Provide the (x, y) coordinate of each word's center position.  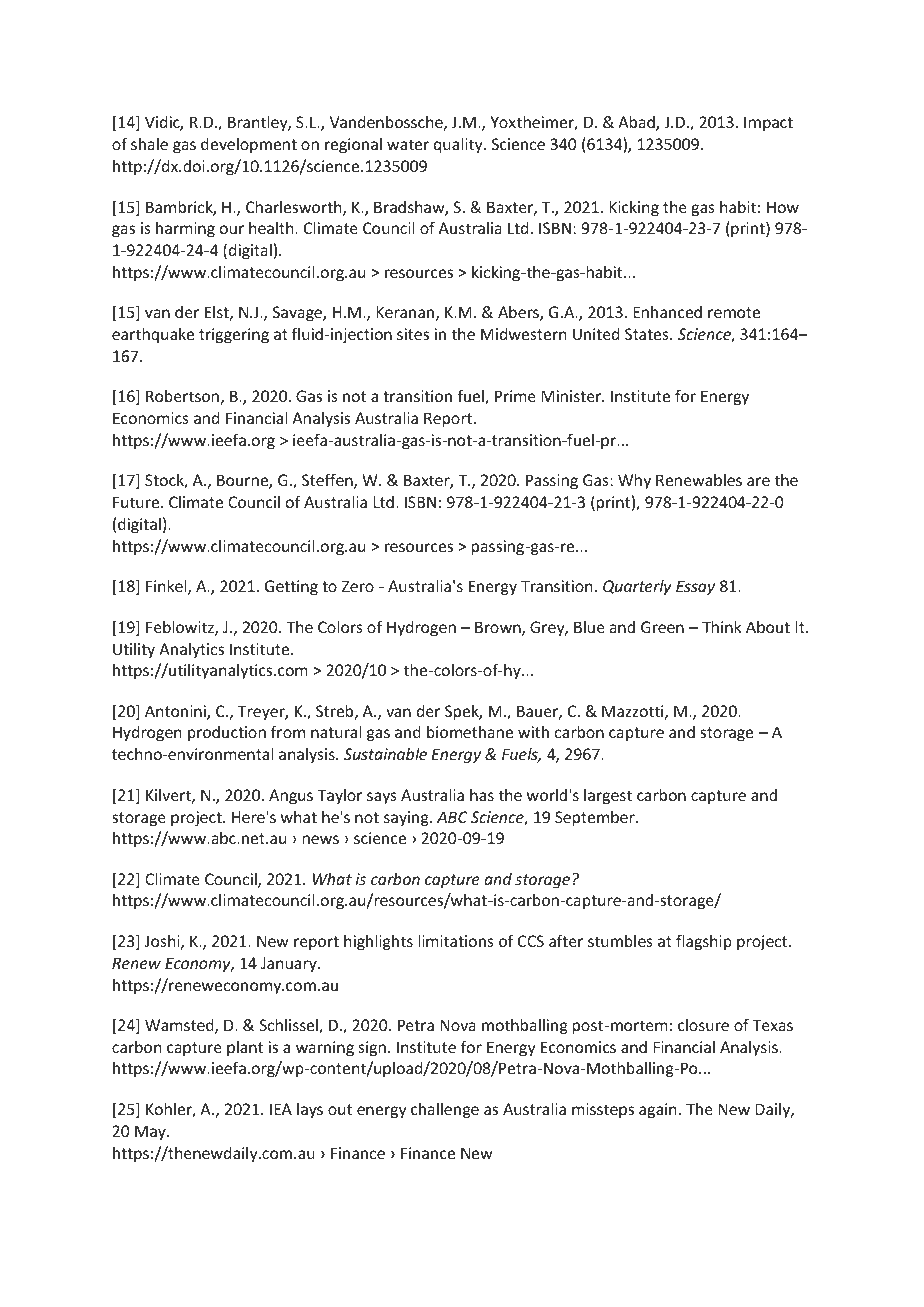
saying (407, 819)
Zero (358, 586)
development (249, 145)
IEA (281, 1109)
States (648, 334)
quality (459, 145)
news (321, 839)
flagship (704, 942)
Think (721, 626)
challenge (445, 1111)
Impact (768, 123)
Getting (291, 587)
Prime (515, 396)
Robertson (182, 396)
